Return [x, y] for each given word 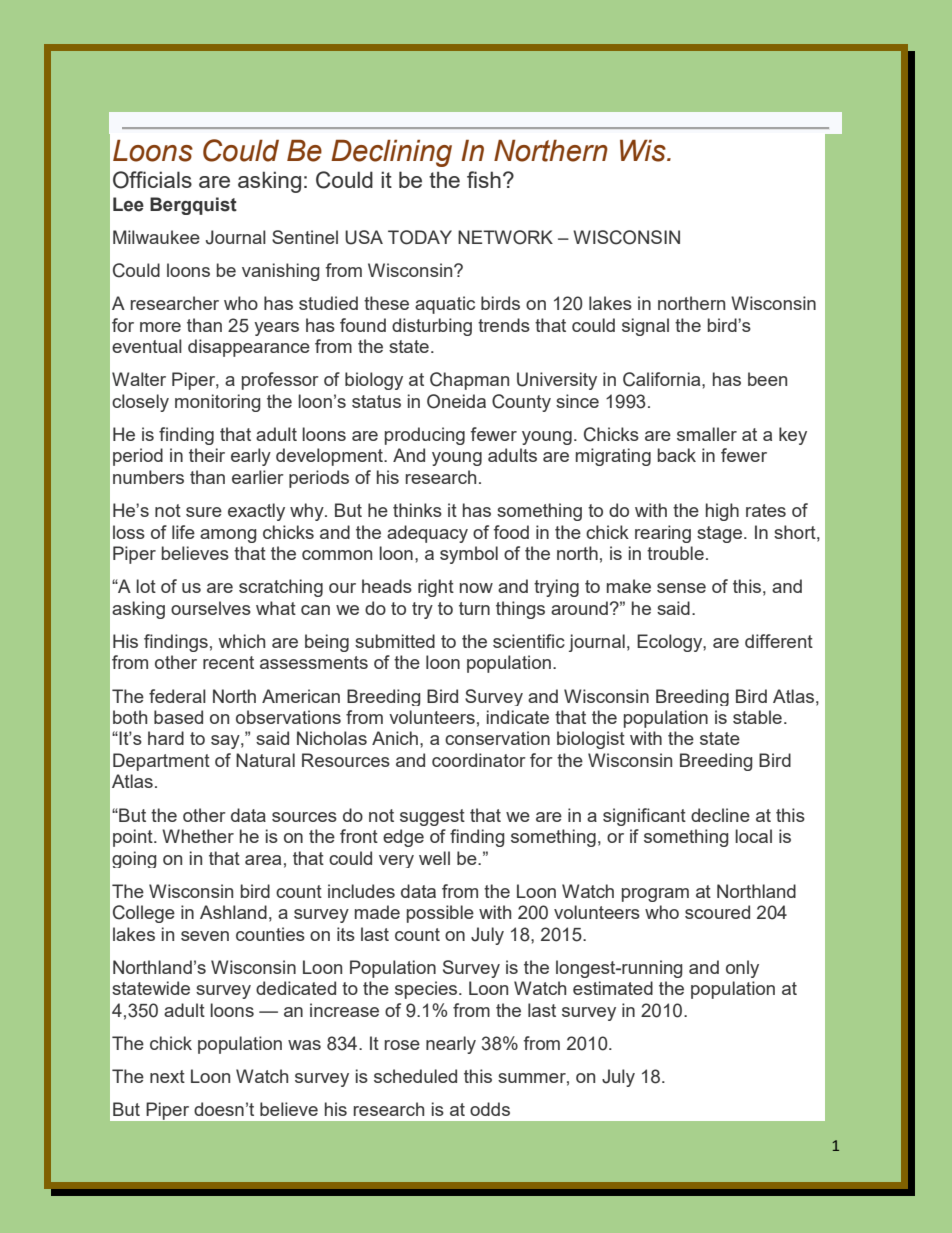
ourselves [211, 608]
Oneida [456, 401]
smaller [707, 434]
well [434, 858]
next [167, 1076]
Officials [152, 180]
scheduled [415, 1076]
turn [474, 608]
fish [484, 179]
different [779, 641]
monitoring [217, 403]
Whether [198, 836]
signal [645, 327]
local [753, 836]
